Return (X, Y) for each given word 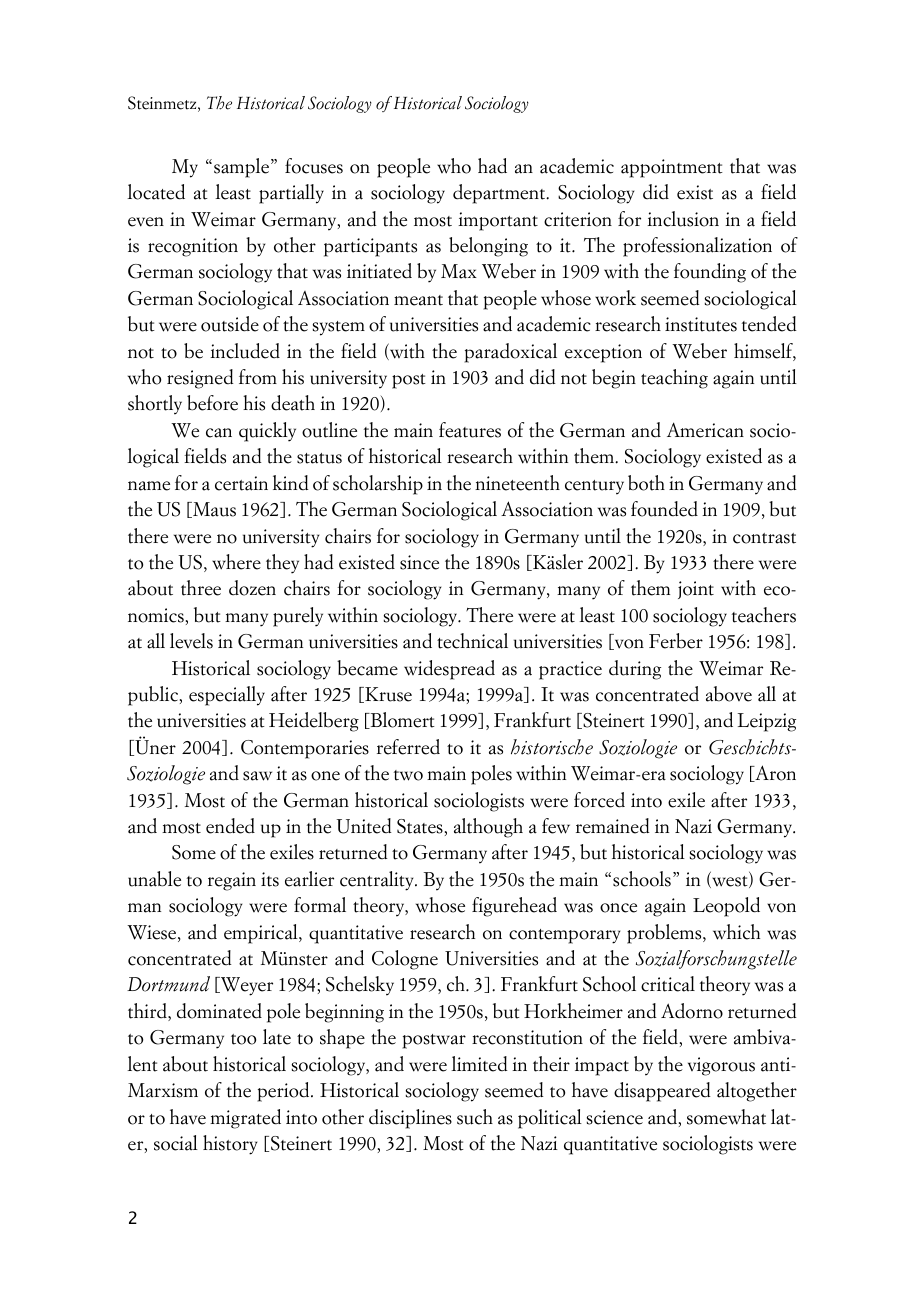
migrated (245, 1119)
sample (241, 168)
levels (191, 641)
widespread (449, 670)
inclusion (683, 219)
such (475, 1117)
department (500, 194)
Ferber (676, 641)
